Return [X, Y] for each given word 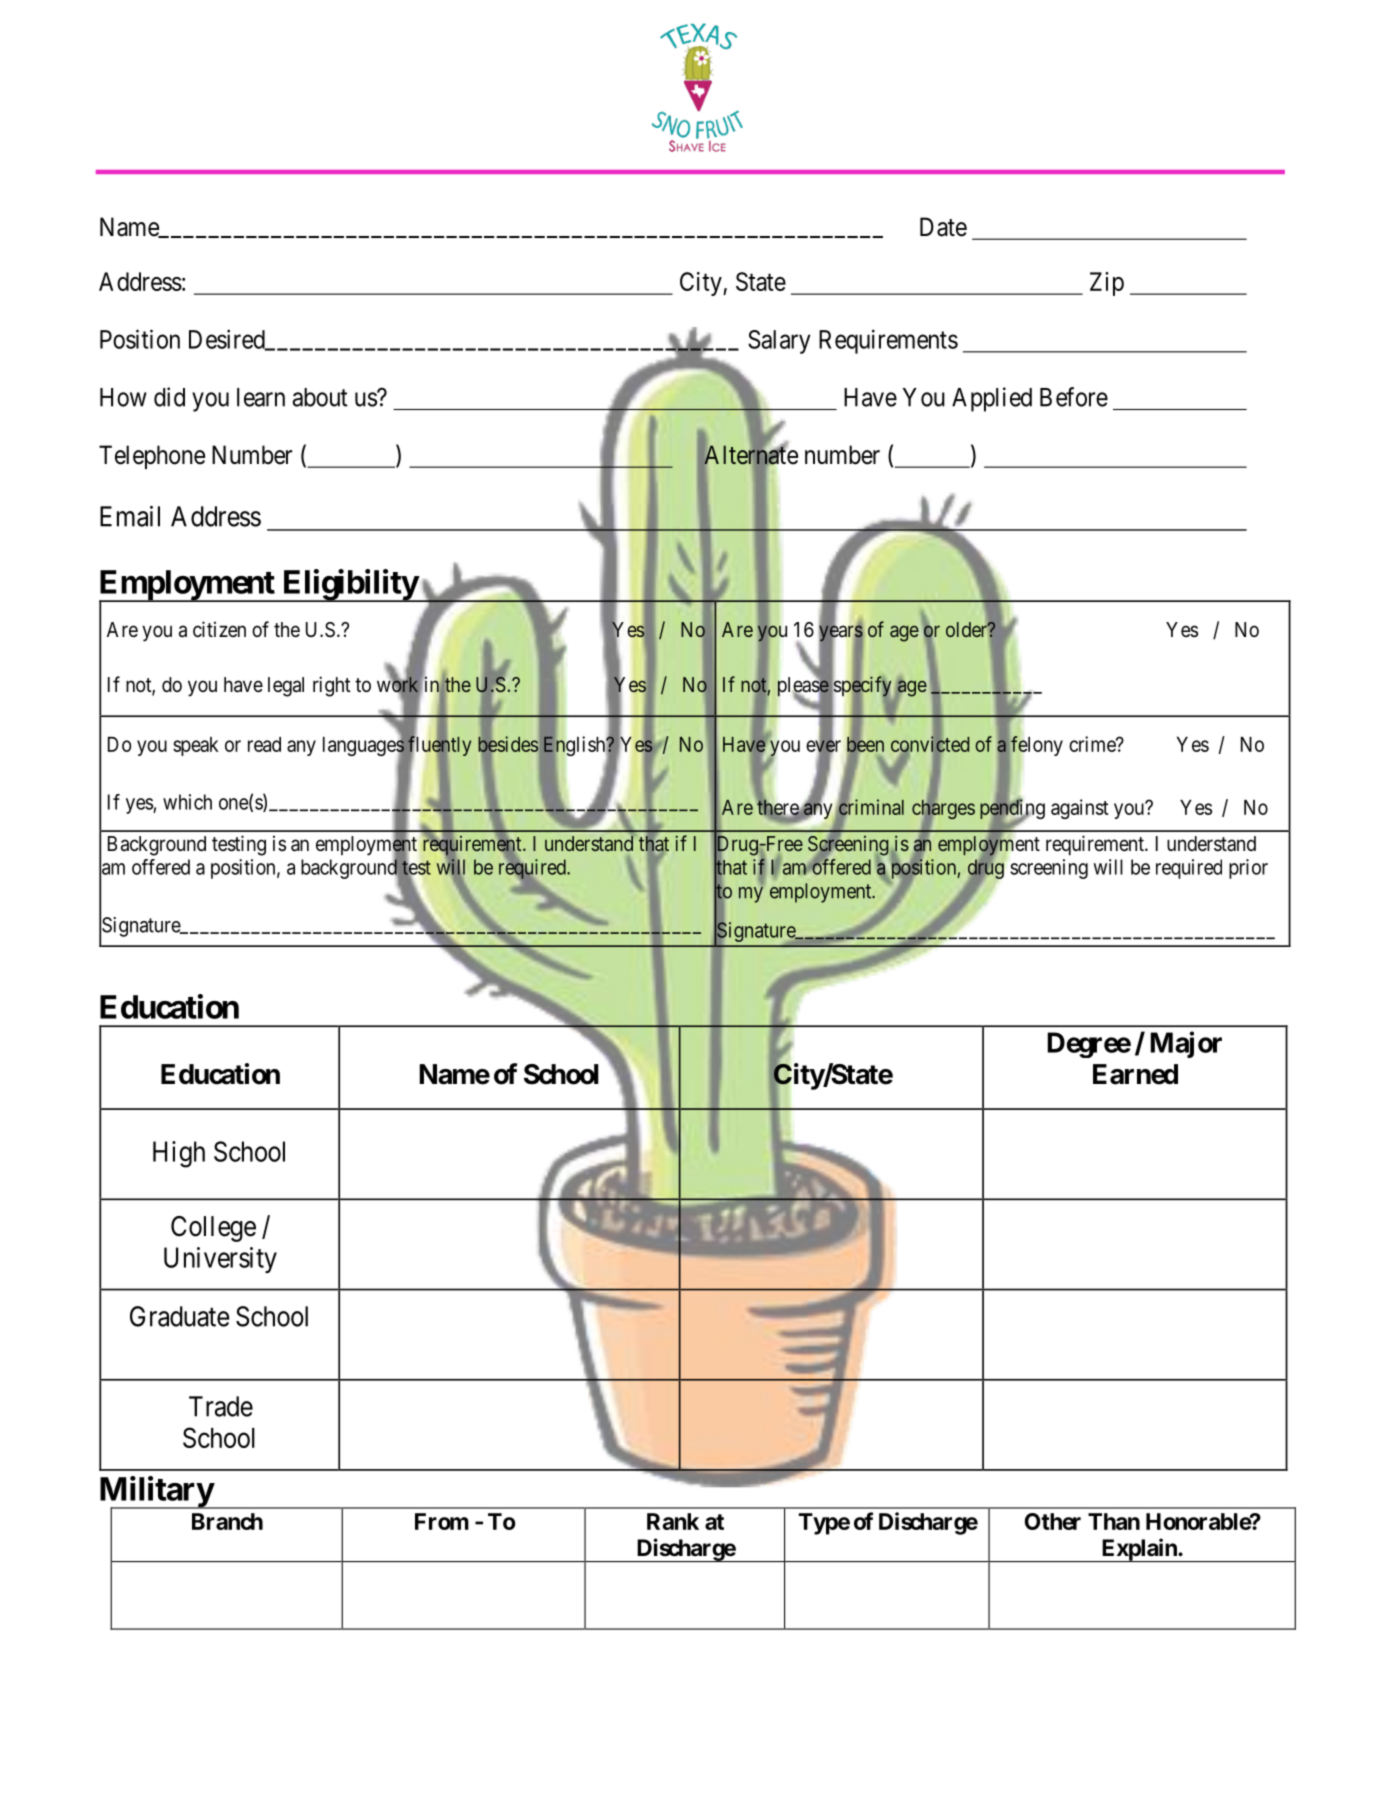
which [187, 802]
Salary [779, 342]
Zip [1107, 284]
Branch [227, 1521]
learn [261, 397]
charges [943, 810]
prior [1248, 869]
